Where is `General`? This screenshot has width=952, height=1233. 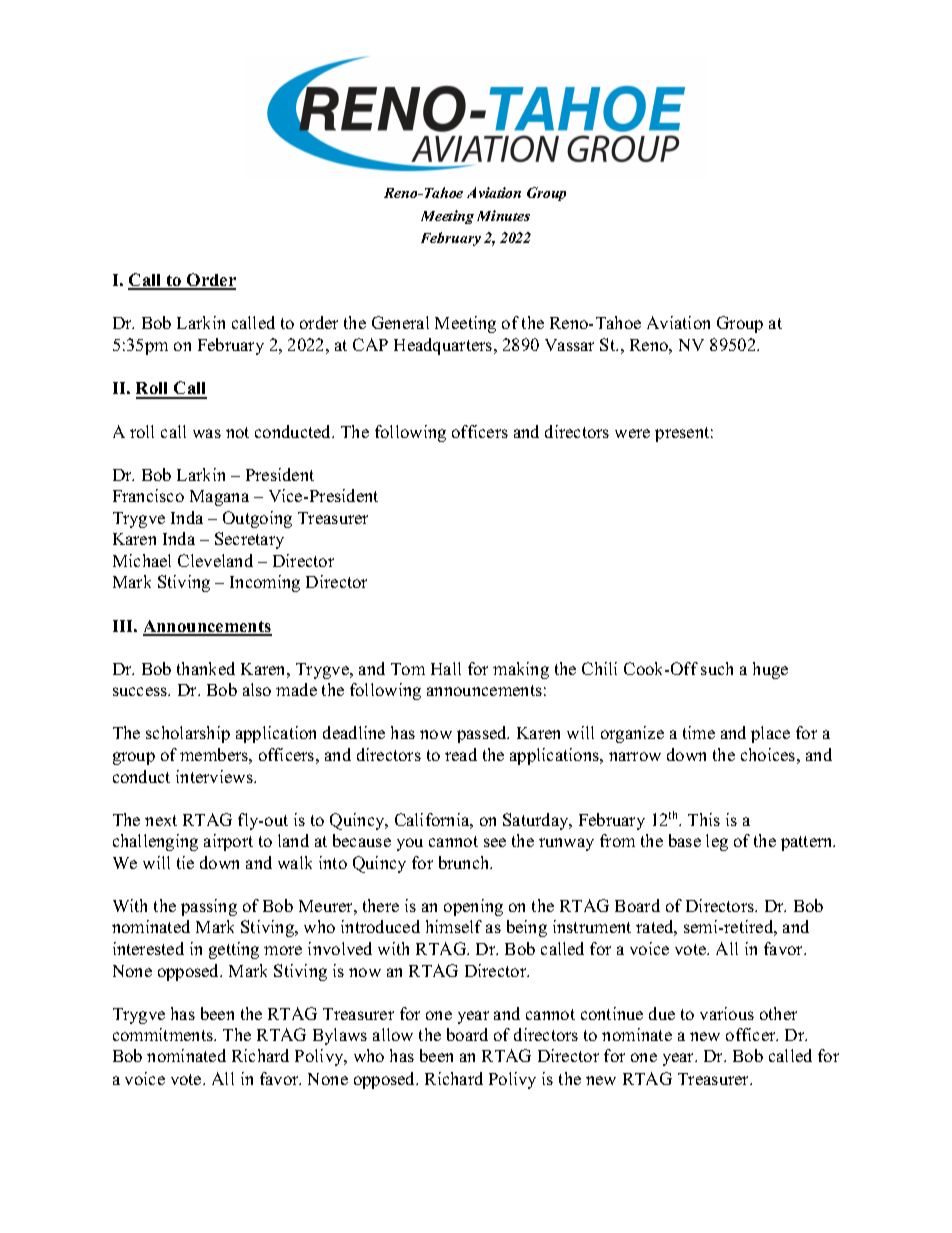 General is located at coordinates (400, 322).
